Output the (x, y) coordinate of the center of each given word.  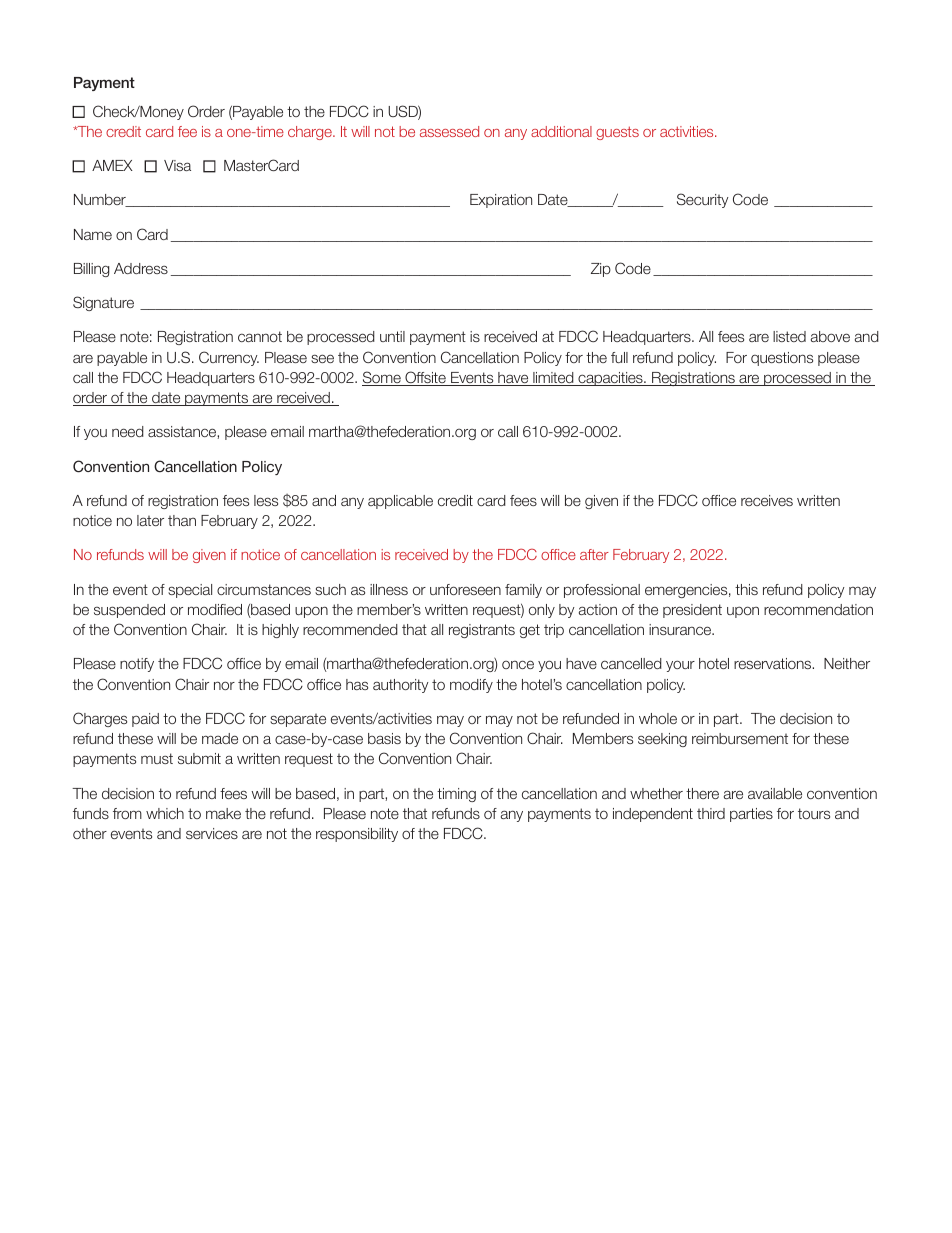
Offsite (425, 378)
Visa (177, 165)
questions (782, 359)
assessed (449, 131)
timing (456, 795)
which (165, 813)
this (746, 589)
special (190, 591)
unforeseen (465, 589)
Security (702, 200)
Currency (229, 358)
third (711, 813)
